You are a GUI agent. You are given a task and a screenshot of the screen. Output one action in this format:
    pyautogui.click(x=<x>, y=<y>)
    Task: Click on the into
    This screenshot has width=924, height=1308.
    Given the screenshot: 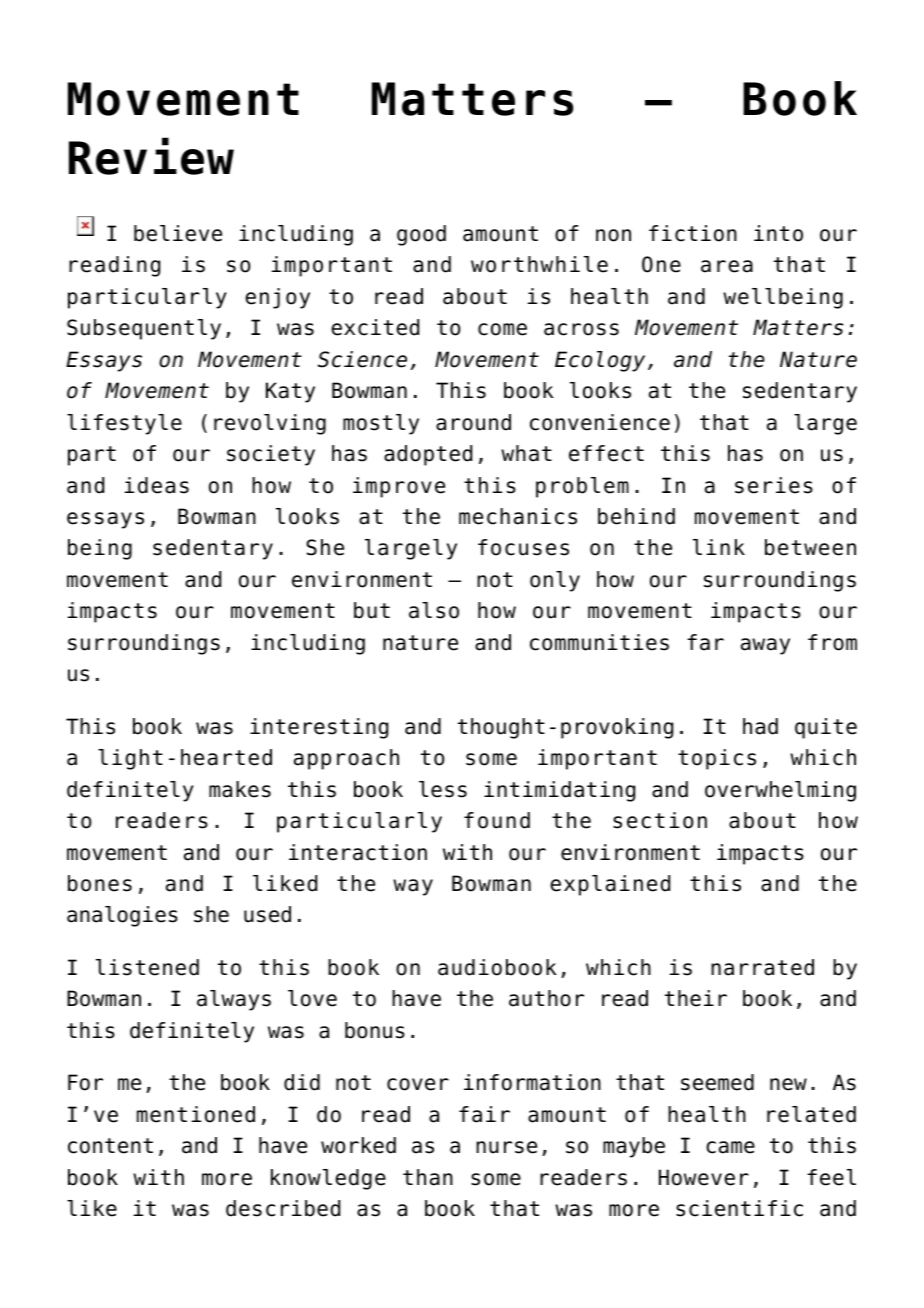 What is the action you would take?
    pyautogui.click(x=778, y=233)
